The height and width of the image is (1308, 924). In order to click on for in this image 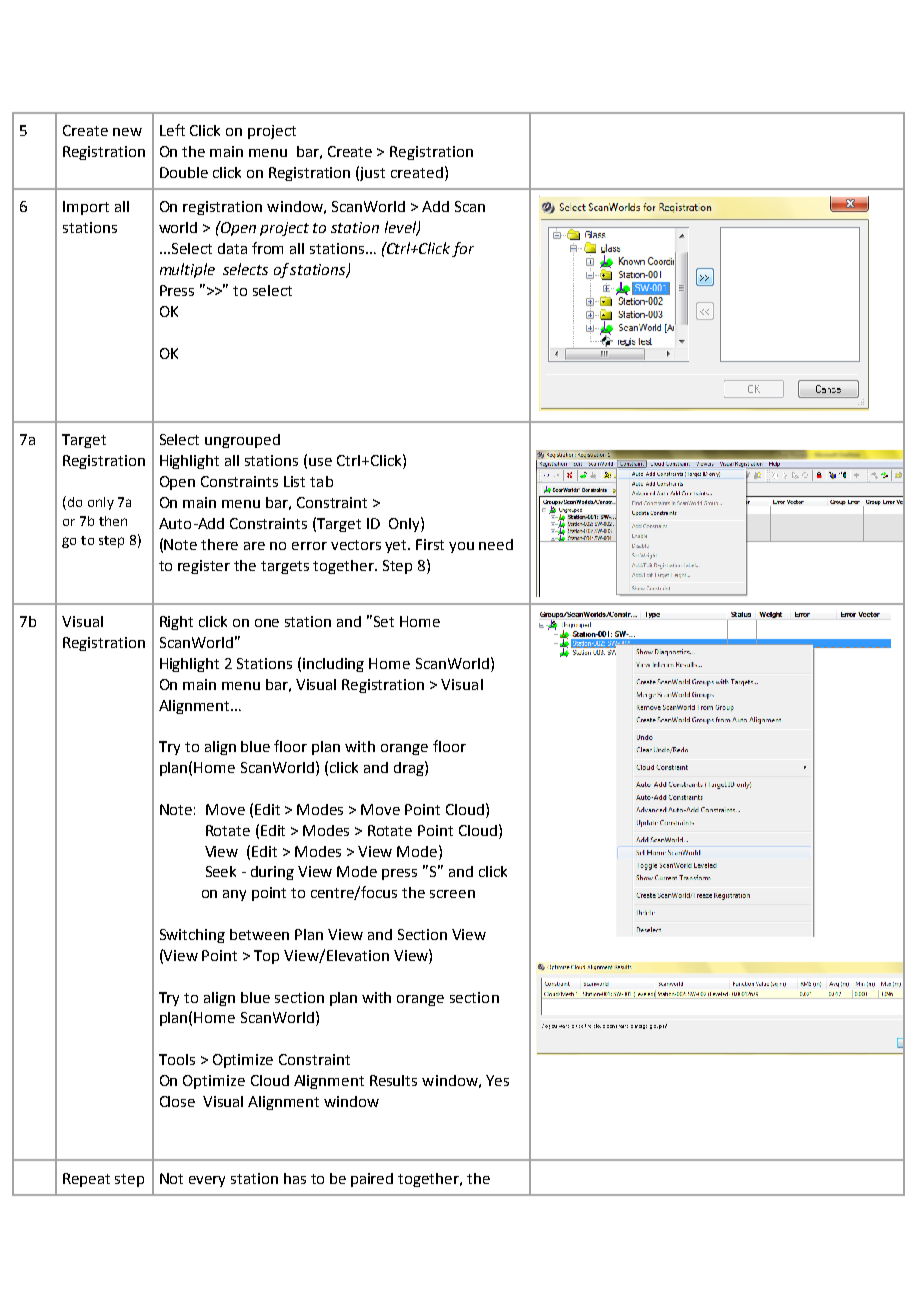, I will do `click(463, 249)`.
